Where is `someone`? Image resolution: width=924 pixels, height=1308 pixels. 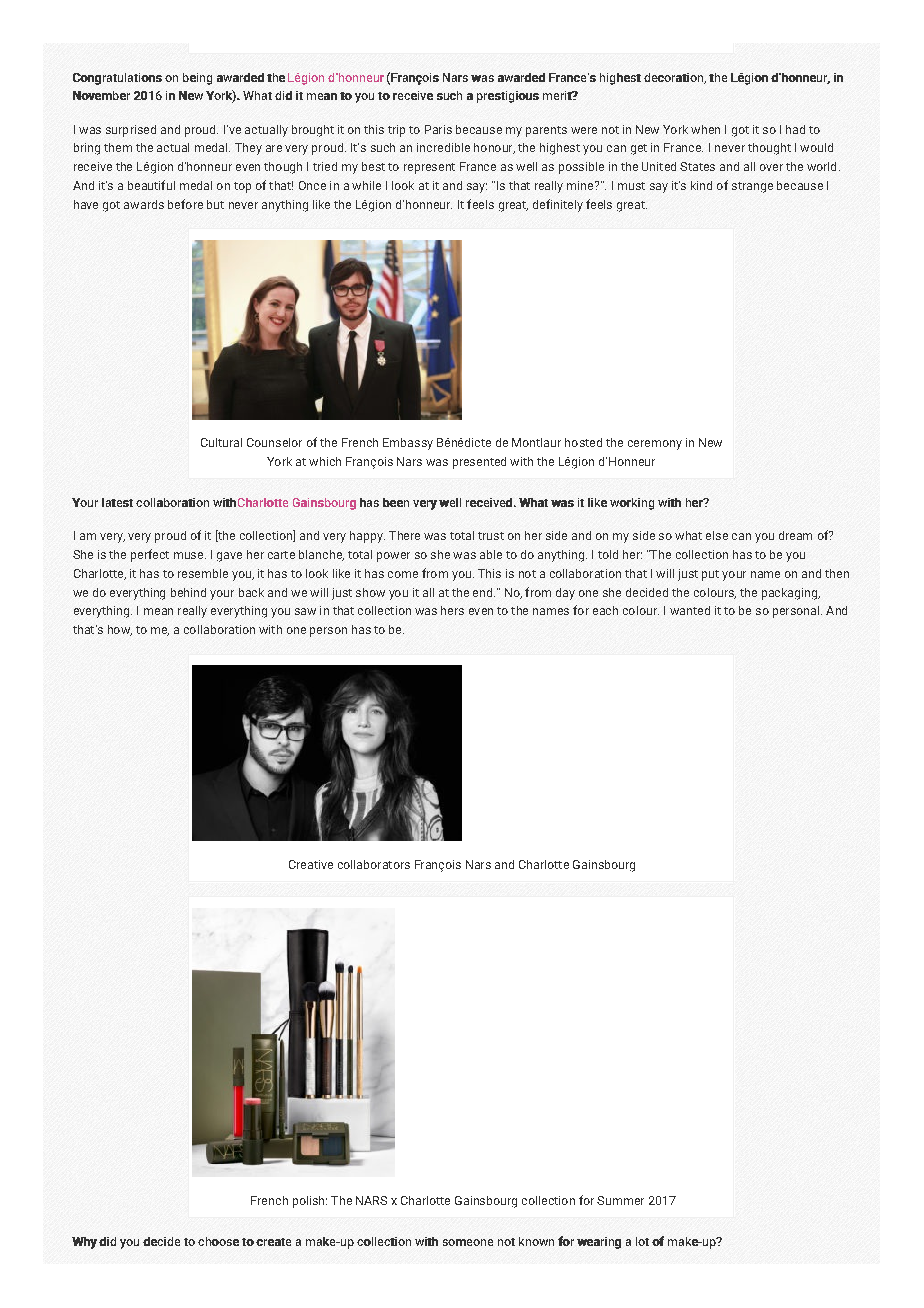
someone is located at coordinates (468, 1242).
